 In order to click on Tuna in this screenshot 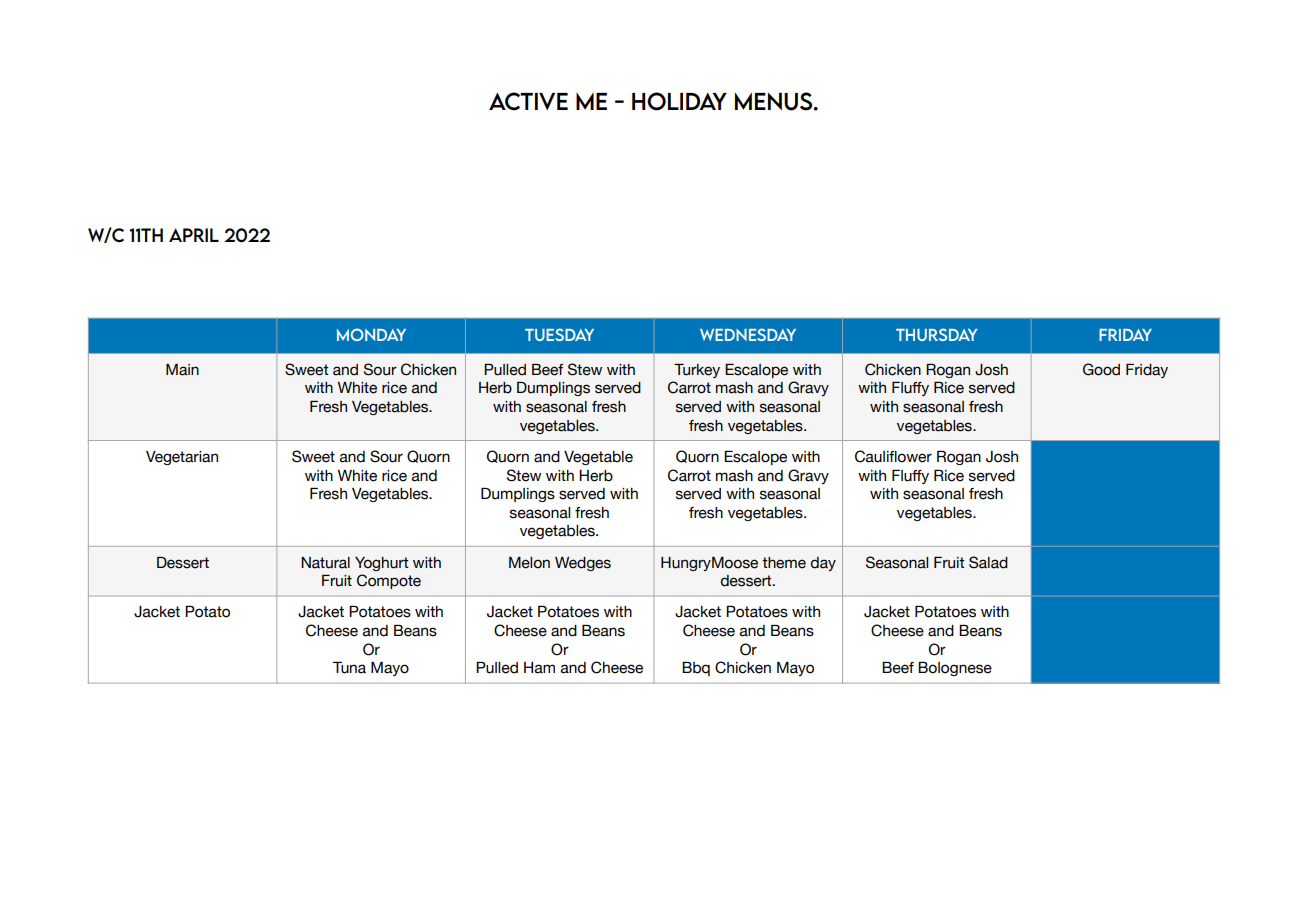, I will do `click(349, 668)`.
